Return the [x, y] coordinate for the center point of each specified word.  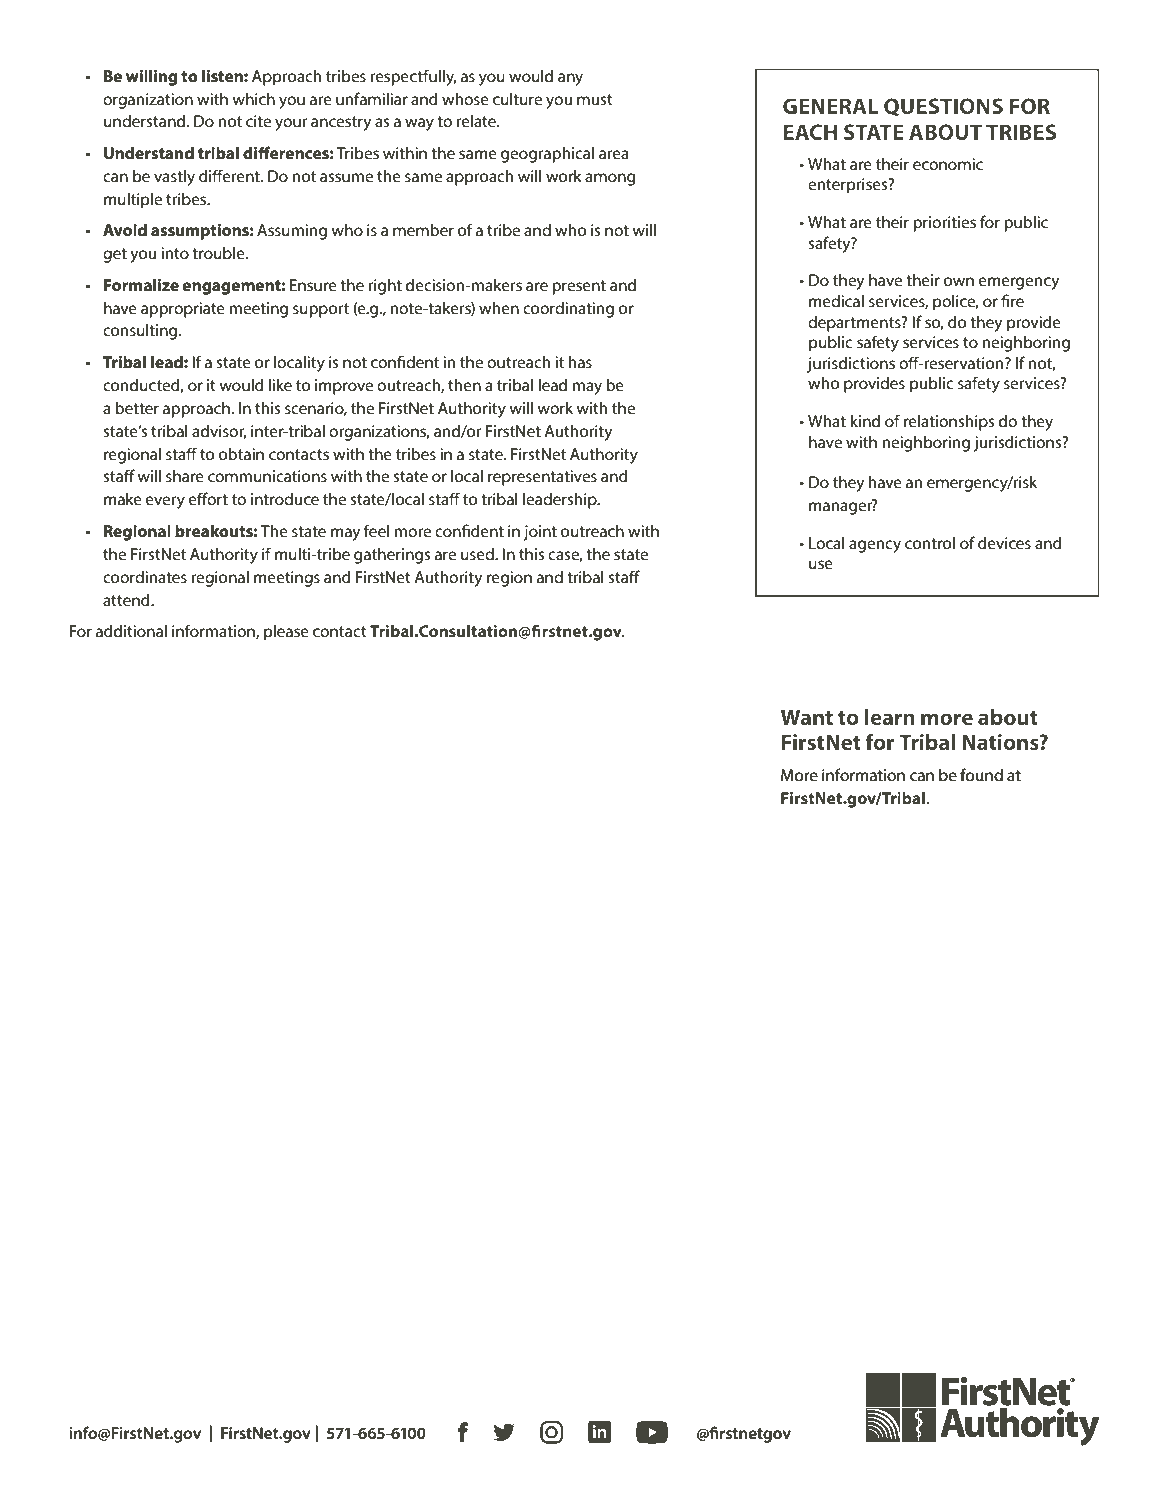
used [478, 553]
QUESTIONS [943, 107]
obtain [241, 453]
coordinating [568, 309]
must [595, 99]
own [959, 281]
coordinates [145, 576]
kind [865, 420]
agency [875, 546]
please [286, 632]
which [253, 99]
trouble [219, 252]
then [464, 384]
